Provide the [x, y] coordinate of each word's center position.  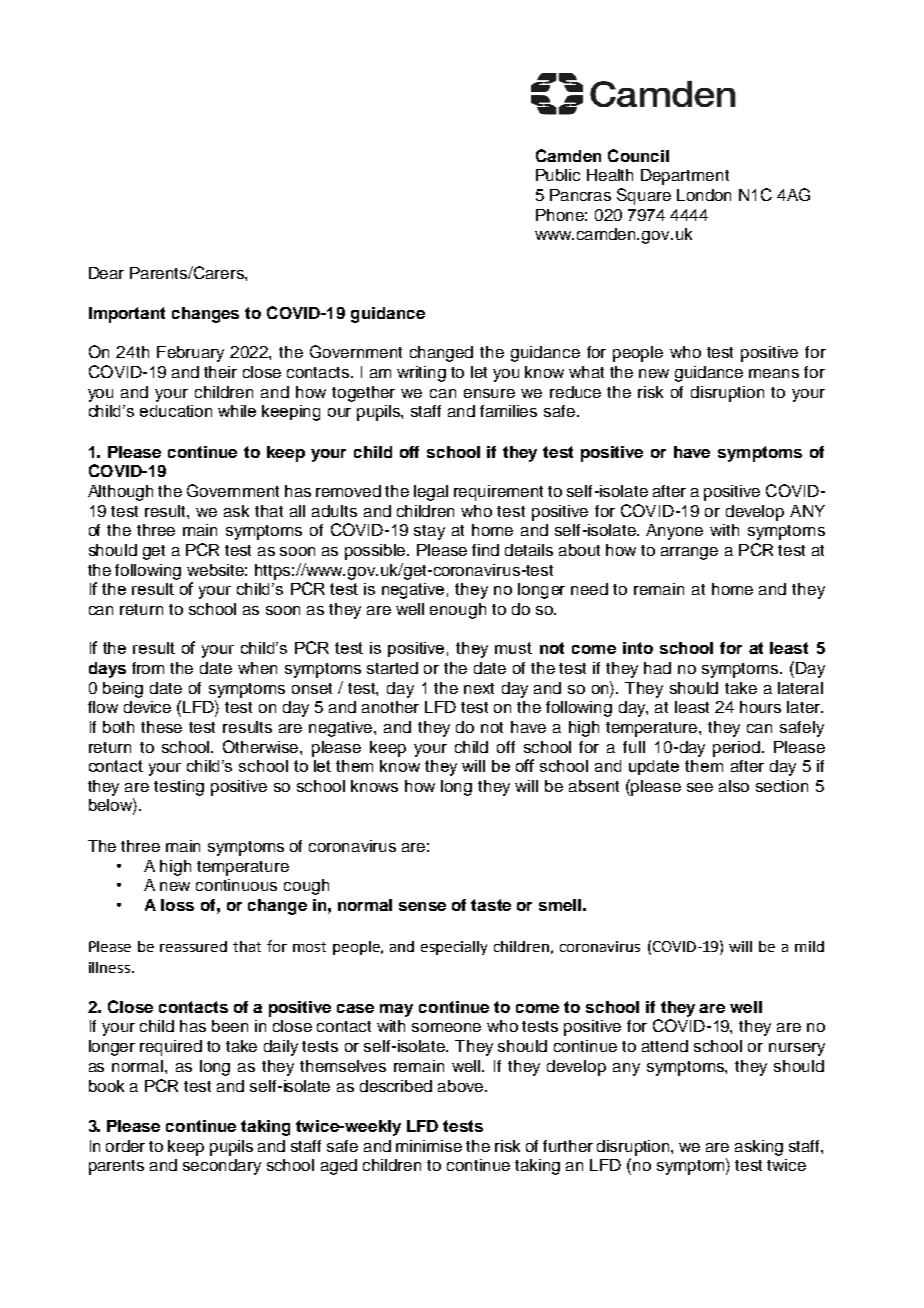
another [390, 707]
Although [120, 493]
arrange [689, 553]
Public [558, 175]
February [190, 354]
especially [454, 948]
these [161, 727]
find [485, 550]
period [738, 749]
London [704, 195]
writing [421, 374]
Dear [106, 273]
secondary [222, 1167]
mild [809, 946]
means [774, 373]
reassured [193, 946]
